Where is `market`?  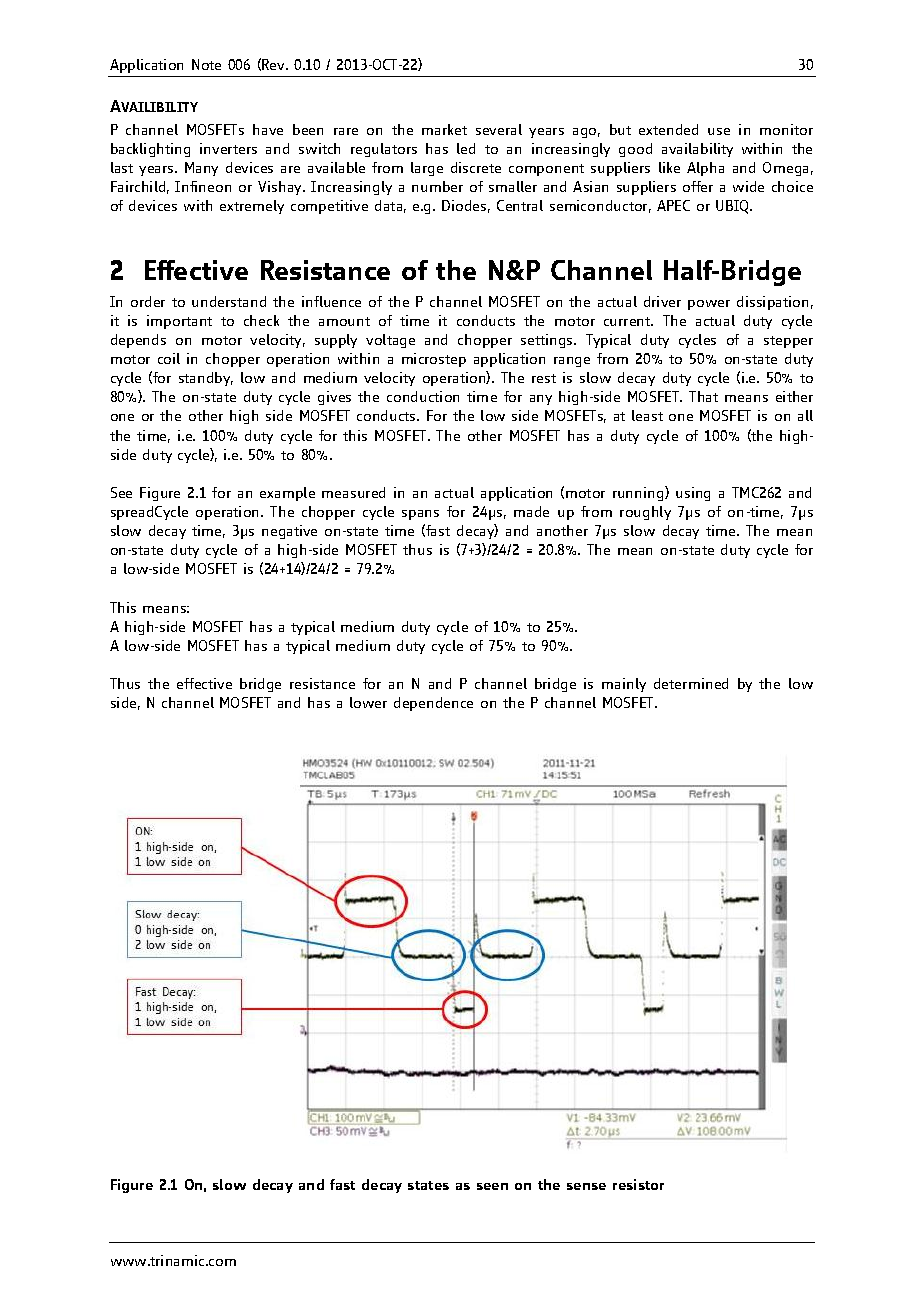 market is located at coordinates (444, 129).
